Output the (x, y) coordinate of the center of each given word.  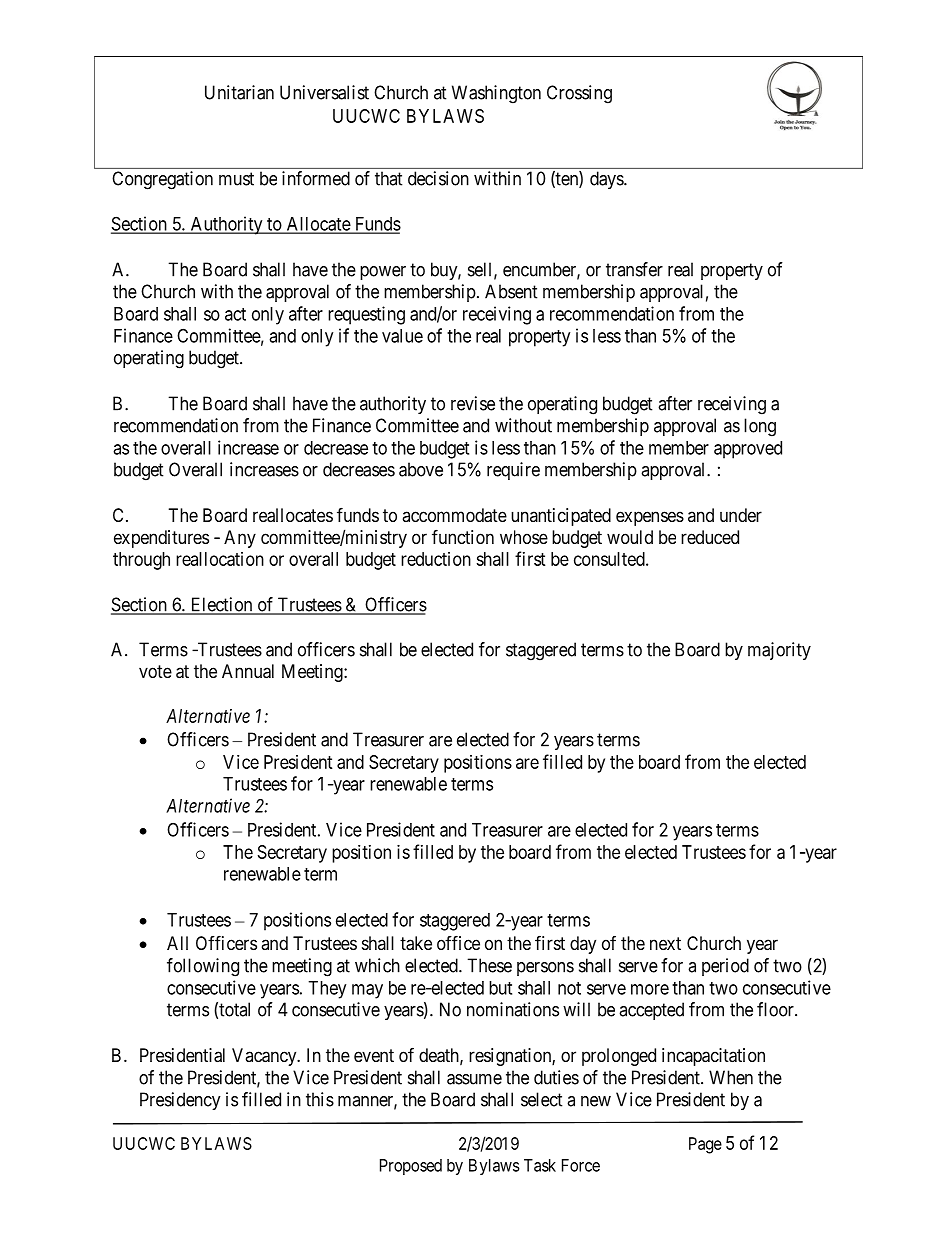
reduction (436, 559)
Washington (496, 94)
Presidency (180, 1101)
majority (779, 651)
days (607, 180)
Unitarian (239, 92)
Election (221, 605)
